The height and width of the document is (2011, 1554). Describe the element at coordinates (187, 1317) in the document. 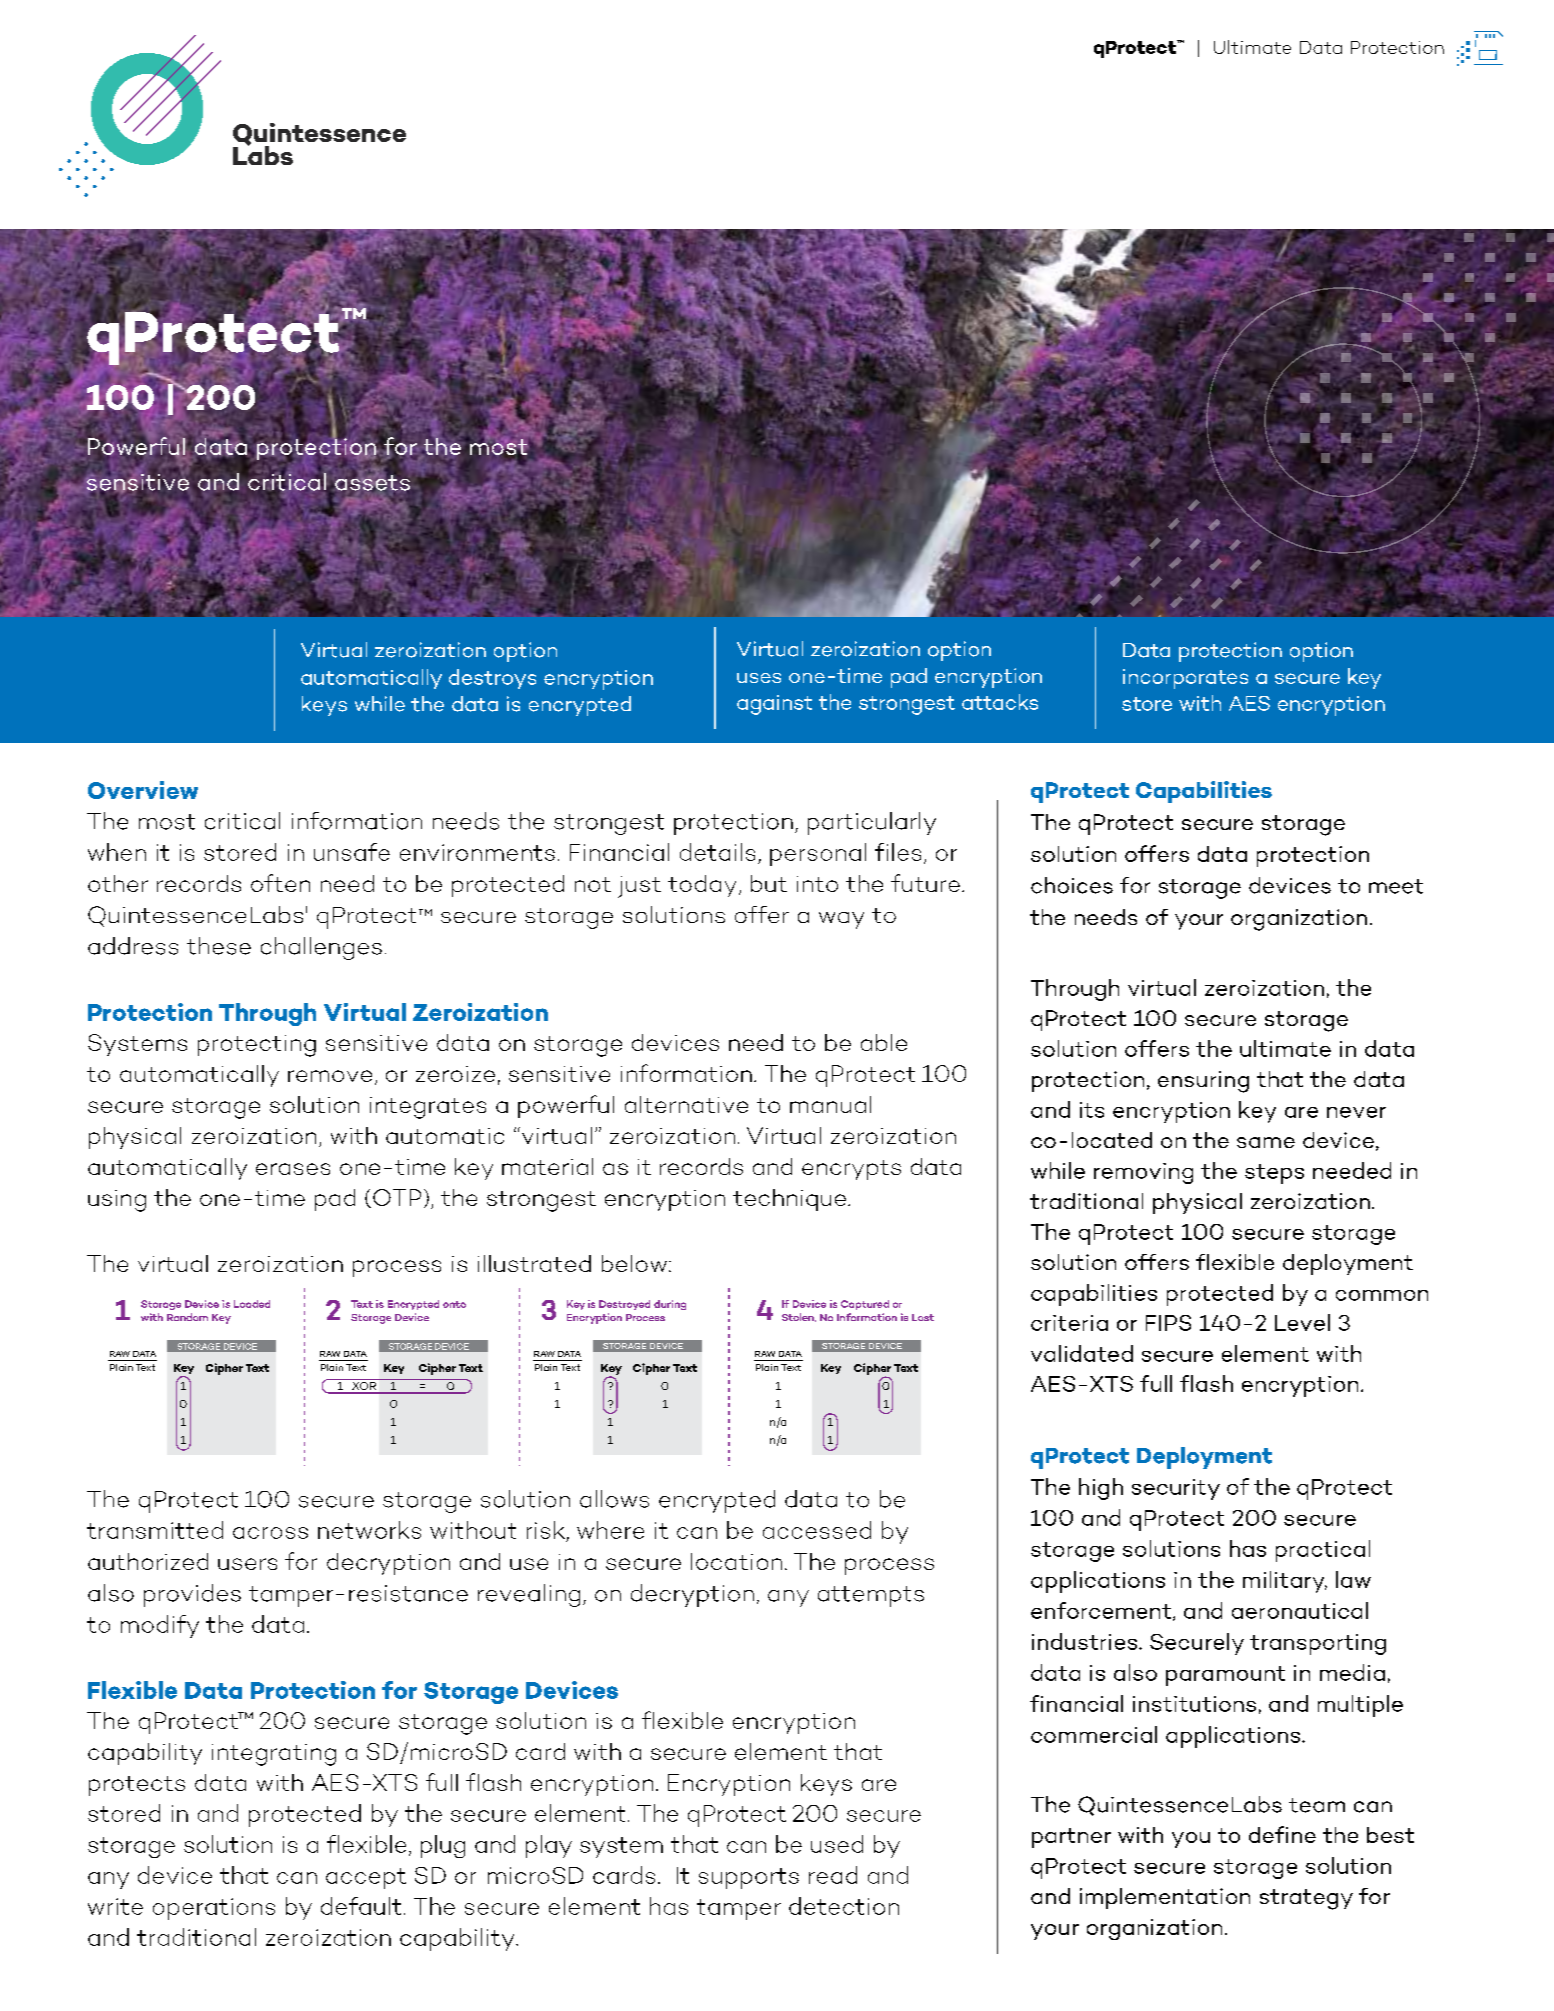

I see `Random` at that location.
